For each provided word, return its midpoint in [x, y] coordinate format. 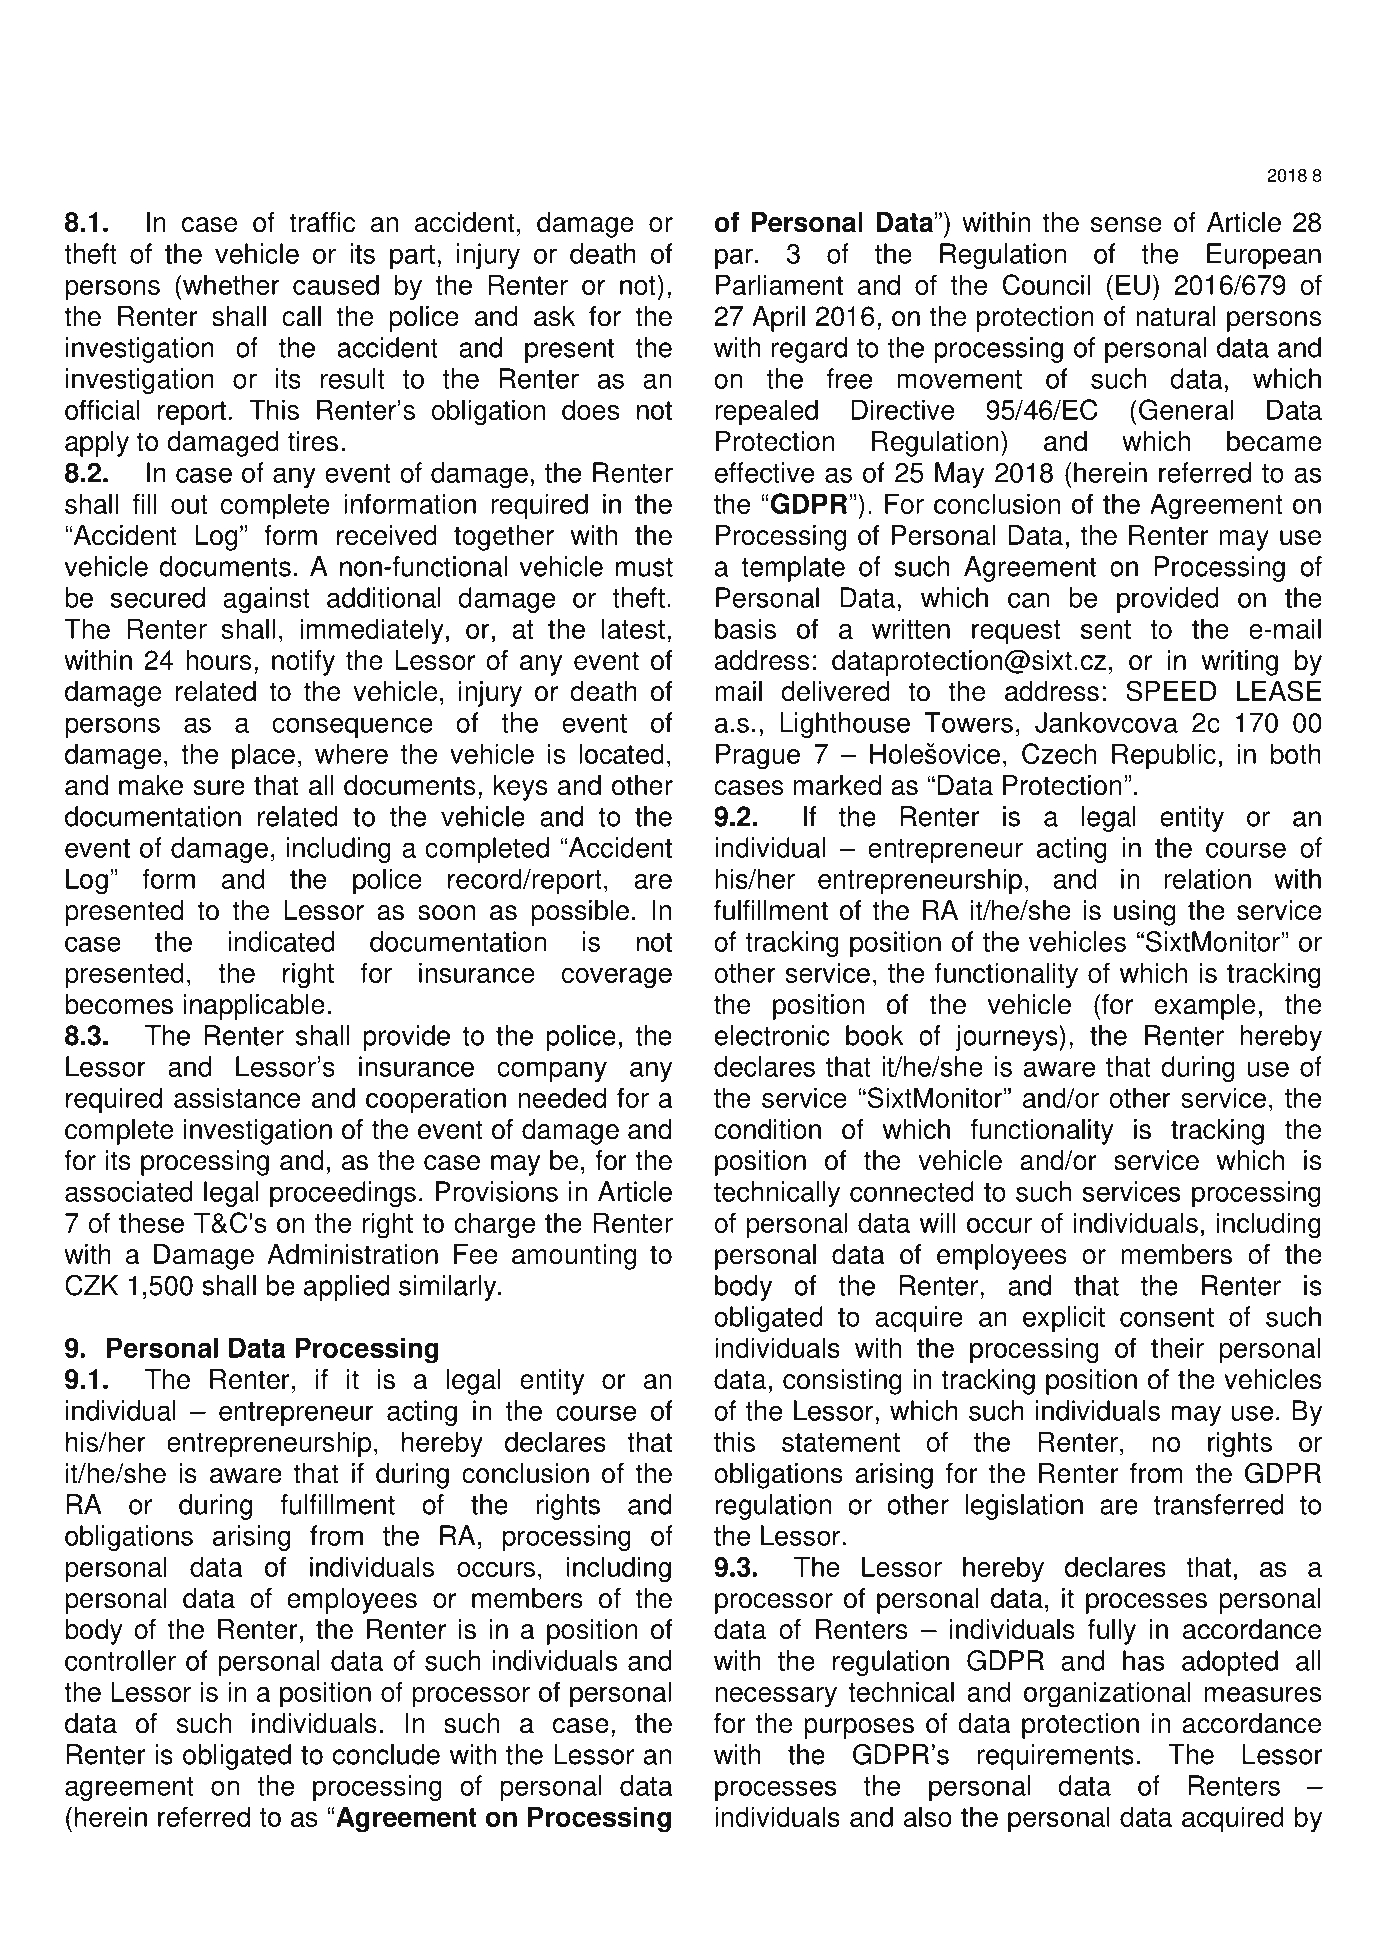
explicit [1064, 1319]
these [151, 1222]
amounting [574, 1257]
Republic [1164, 756]
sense [1126, 225]
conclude [386, 1754]
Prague [758, 756]
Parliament [779, 284]
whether [230, 284]
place [263, 756]
